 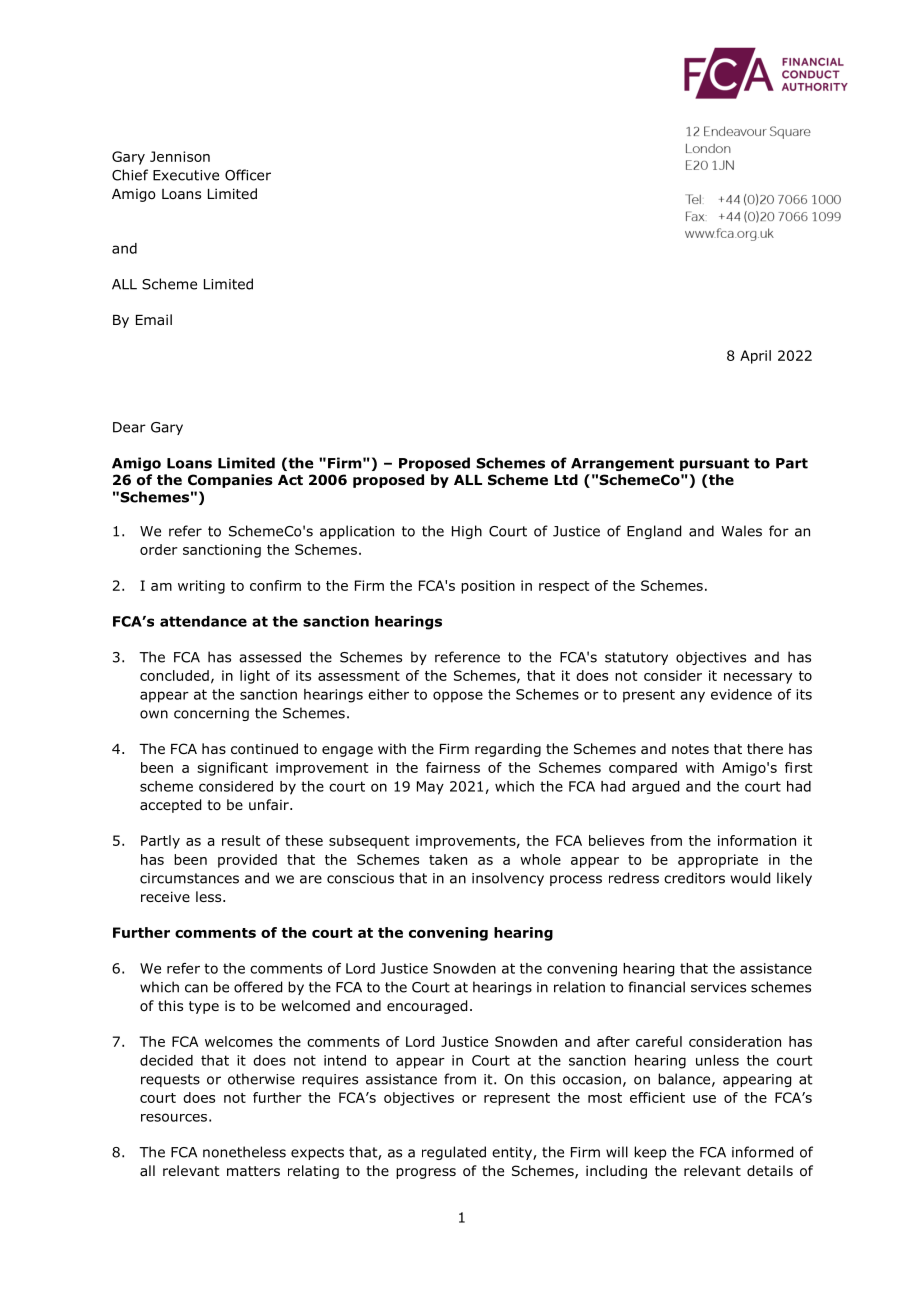 What do you see at coordinates (174, 675) in the screenshot?
I see `concluded` at bounding box center [174, 675].
